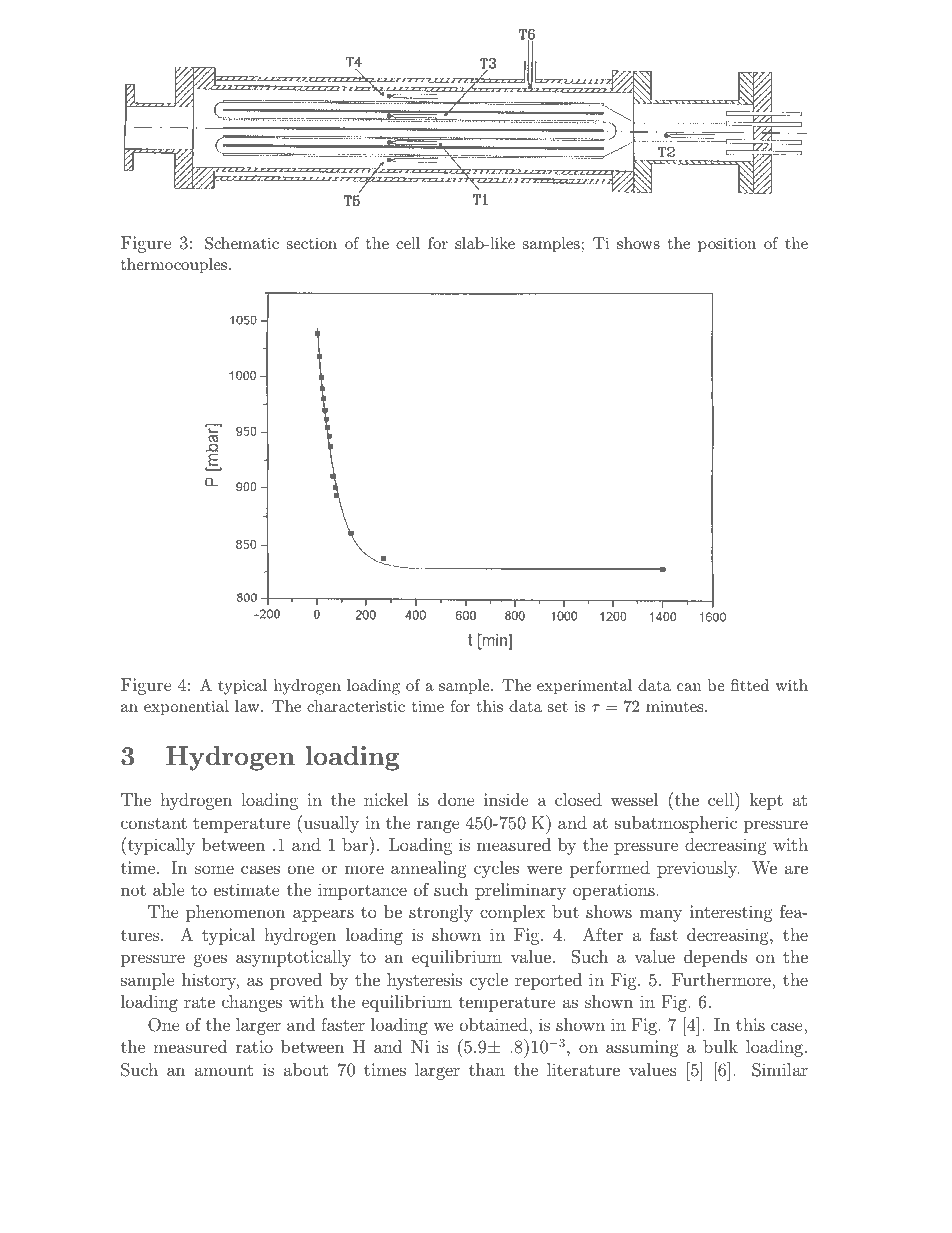 This screenshot has height=1233, width=952. What do you see at coordinates (186, 708) in the screenshot?
I see `exponential` at bounding box center [186, 708].
